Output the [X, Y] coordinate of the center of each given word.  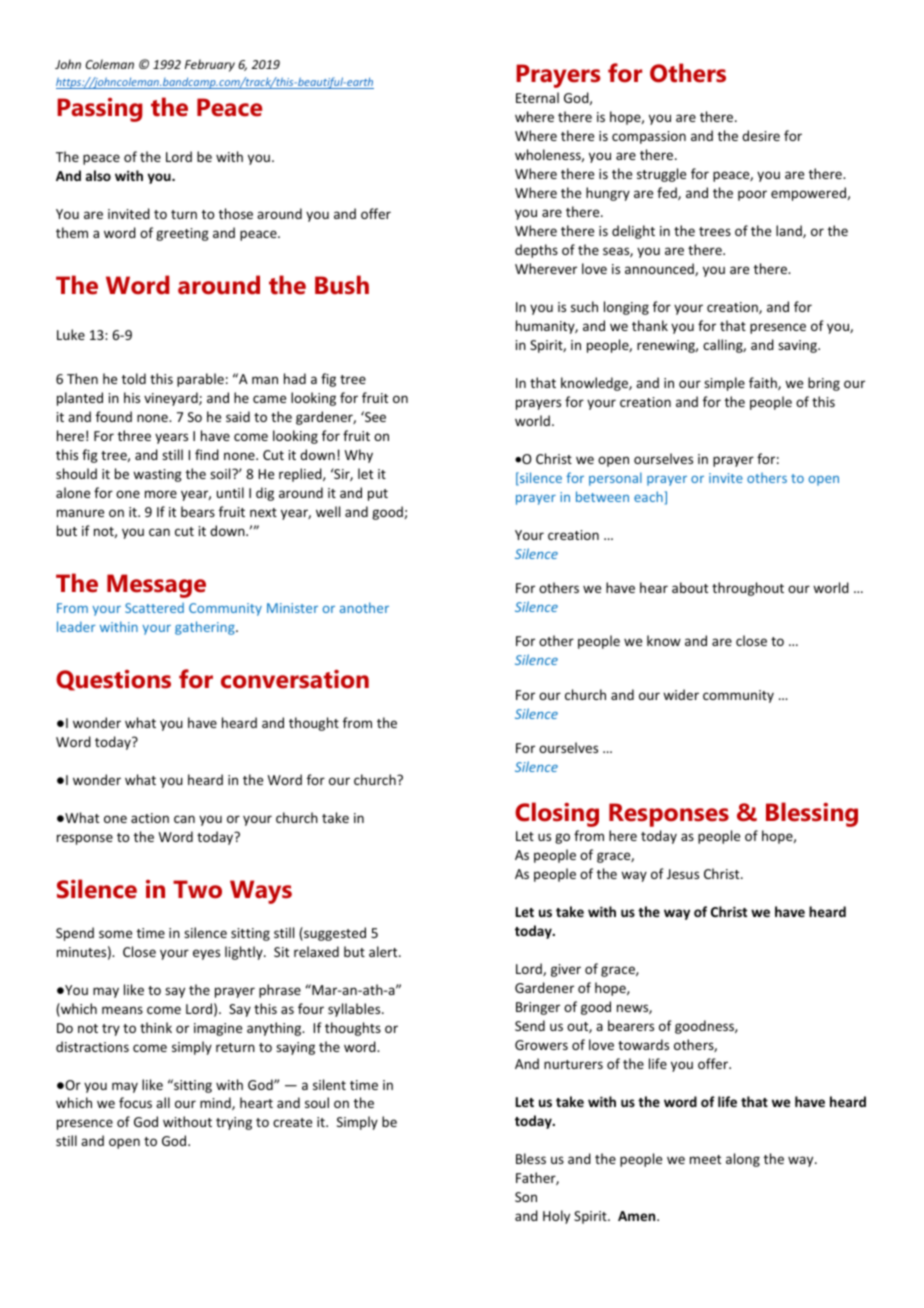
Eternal [537, 97]
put [378, 495]
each [649, 496]
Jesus [683, 874]
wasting [157, 475]
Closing [557, 814]
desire [761, 135]
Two [197, 889]
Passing [99, 110]
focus [135, 1102]
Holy [556, 1217]
